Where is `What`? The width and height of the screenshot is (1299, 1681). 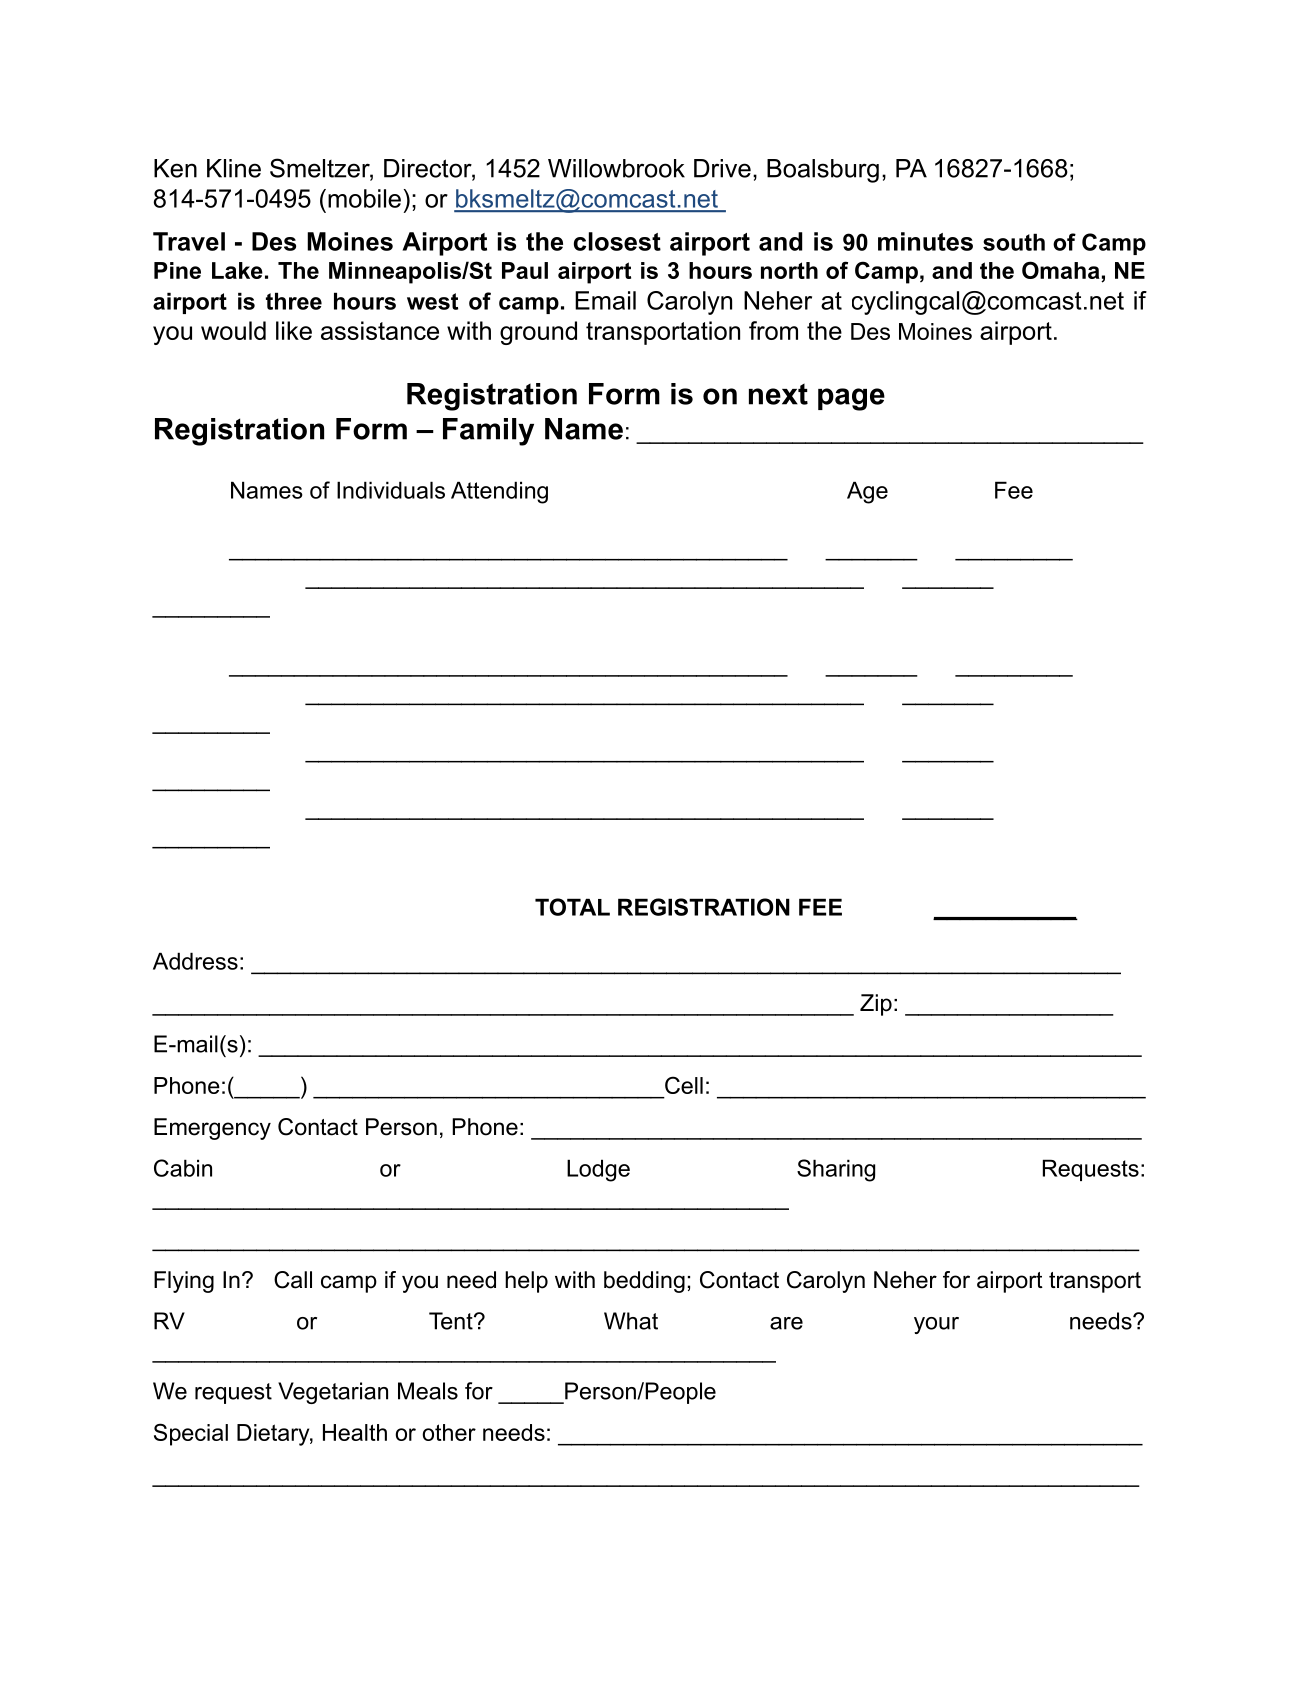
What is located at coordinates (631, 1321).
